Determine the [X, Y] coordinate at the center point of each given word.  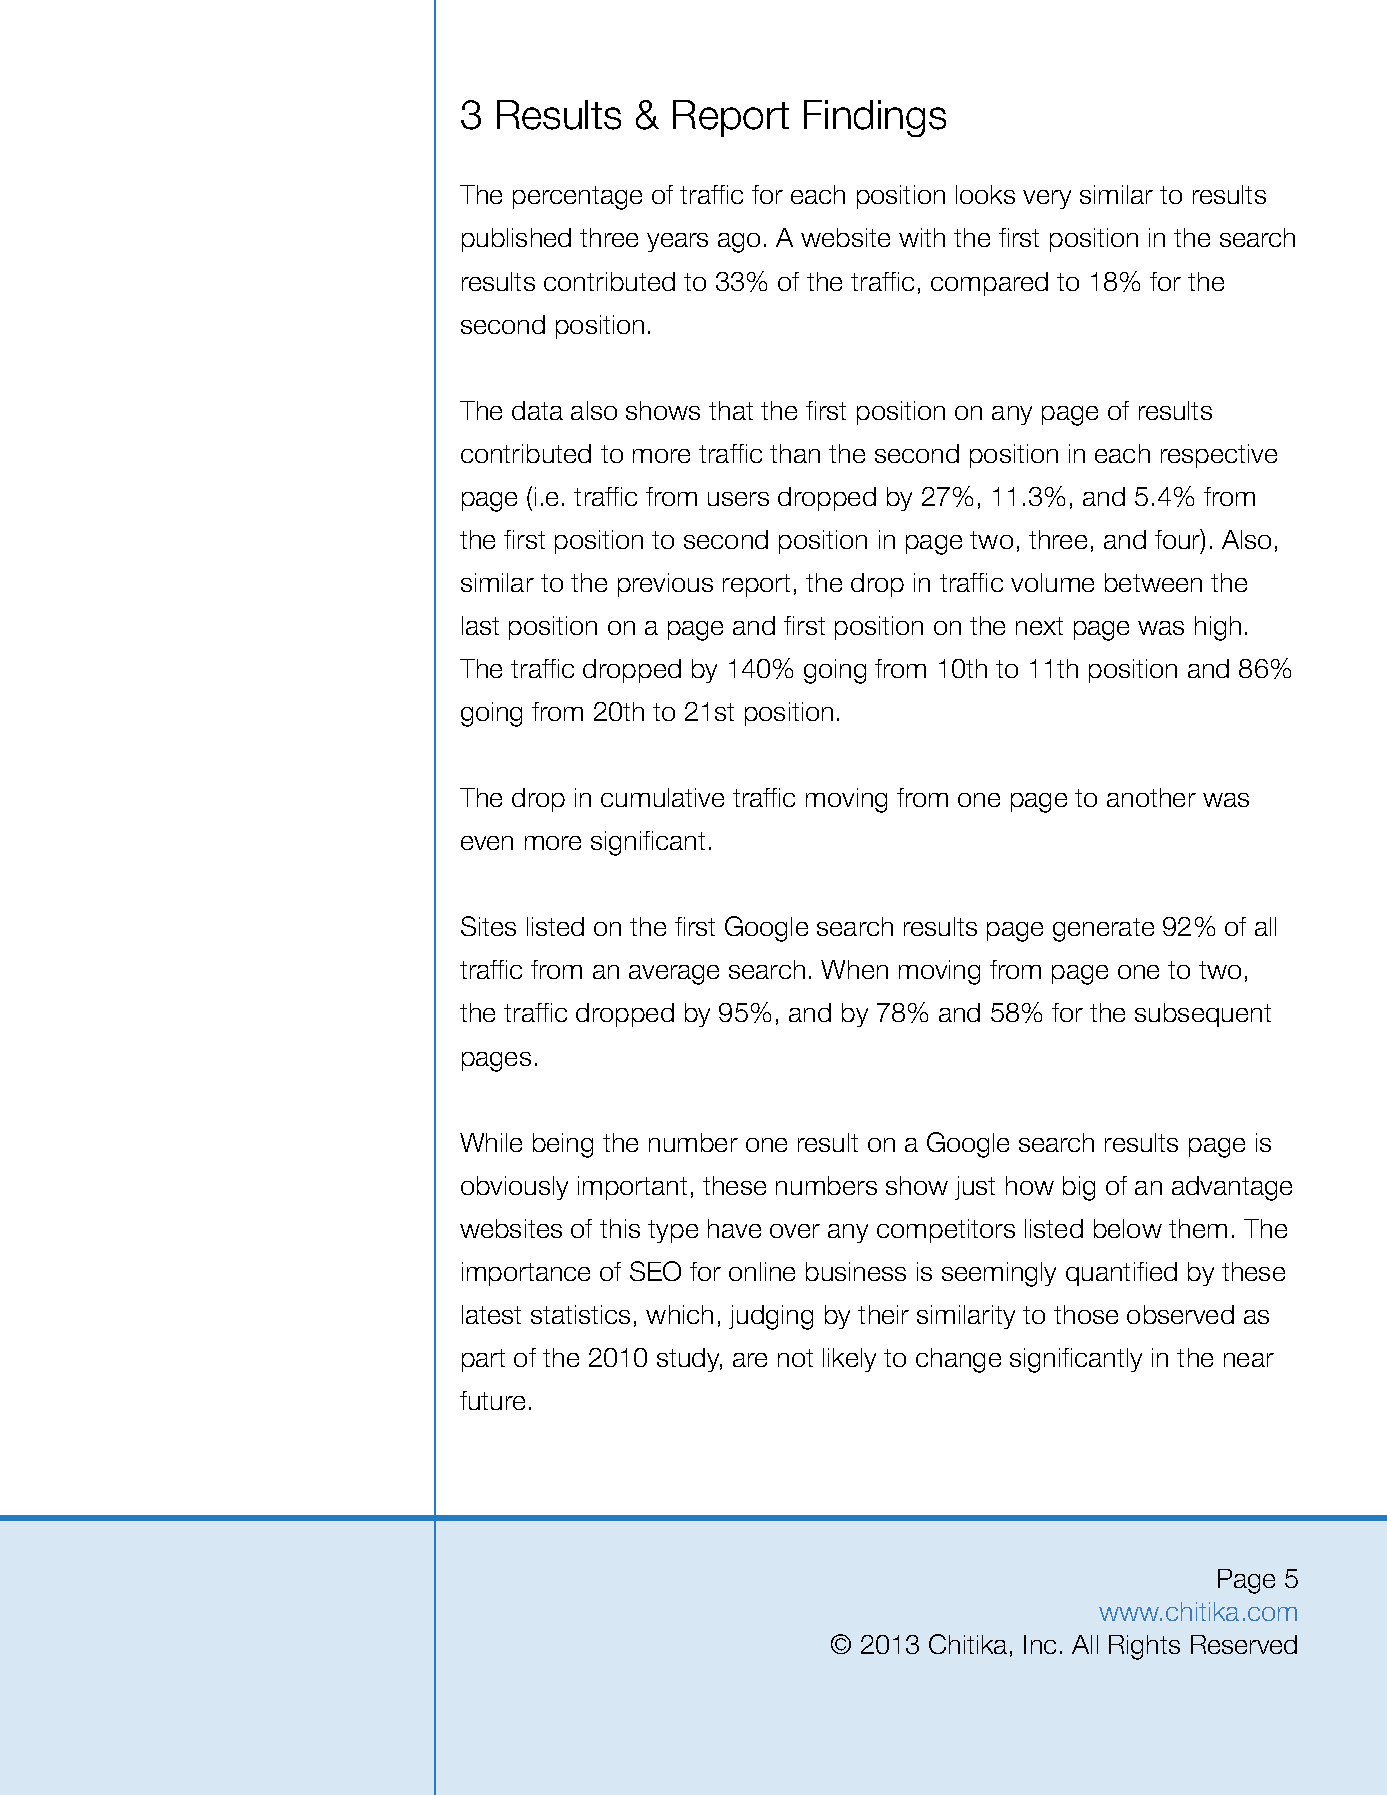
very [1047, 199]
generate [1103, 930]
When [854, 969]
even [487, 843]
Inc [1040, 1644]
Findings [875, 118]
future [492, 1400]
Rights [1144, 1647]
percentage [577, 198]
